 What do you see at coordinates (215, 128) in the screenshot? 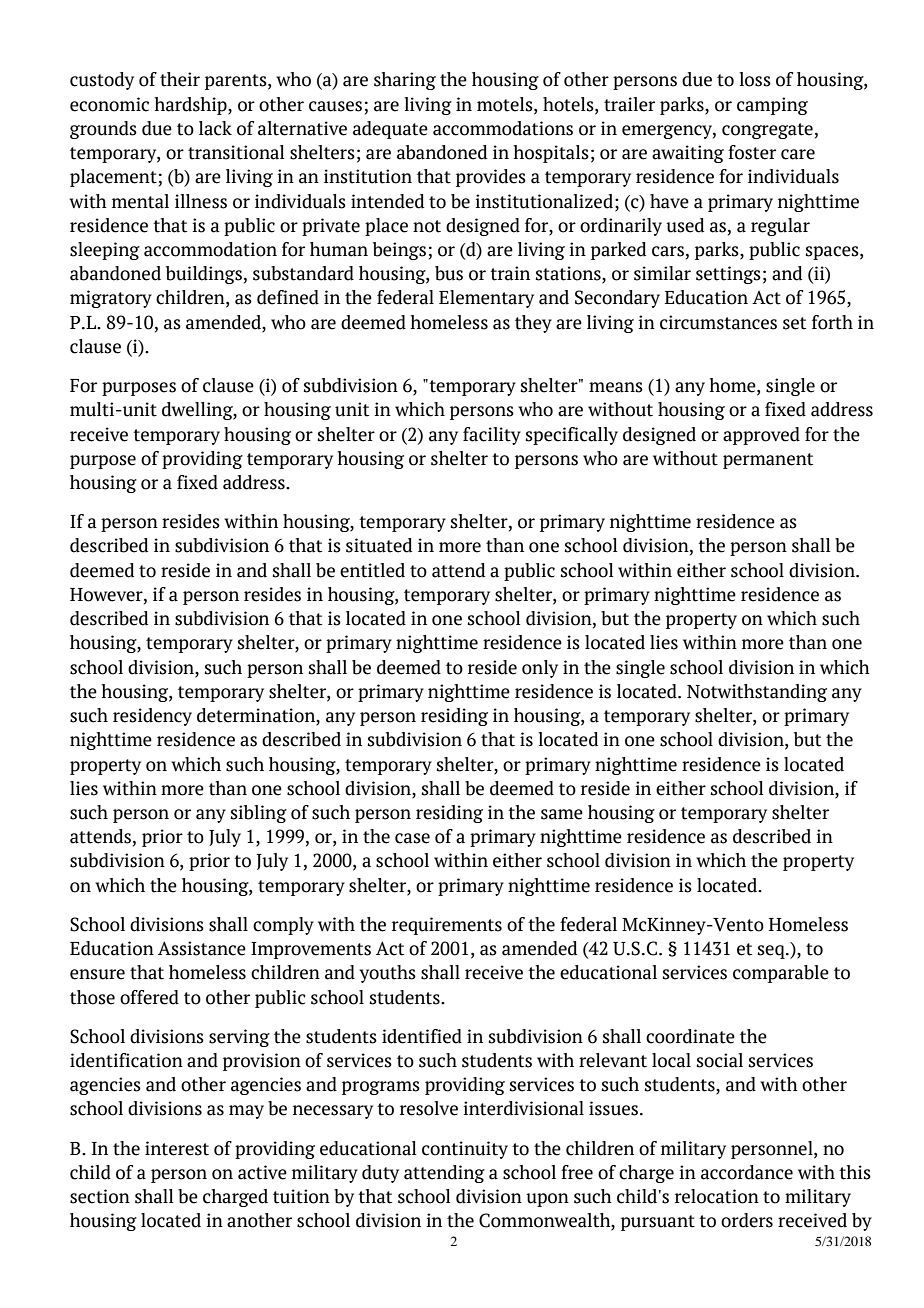
I see `lack` at bounding box center [215, 128].
